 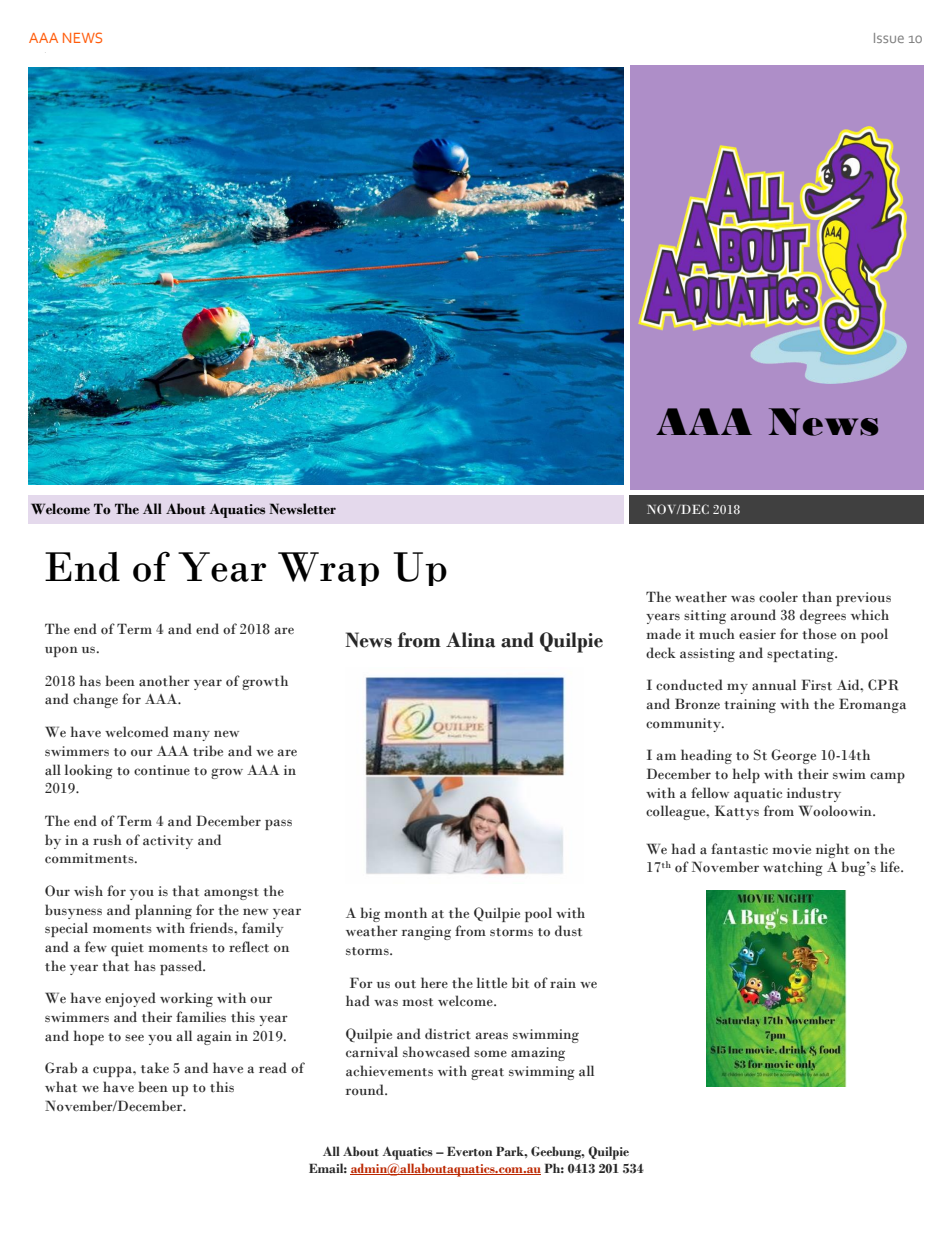 I want to click on Alina, so click(x=470, y=640).
